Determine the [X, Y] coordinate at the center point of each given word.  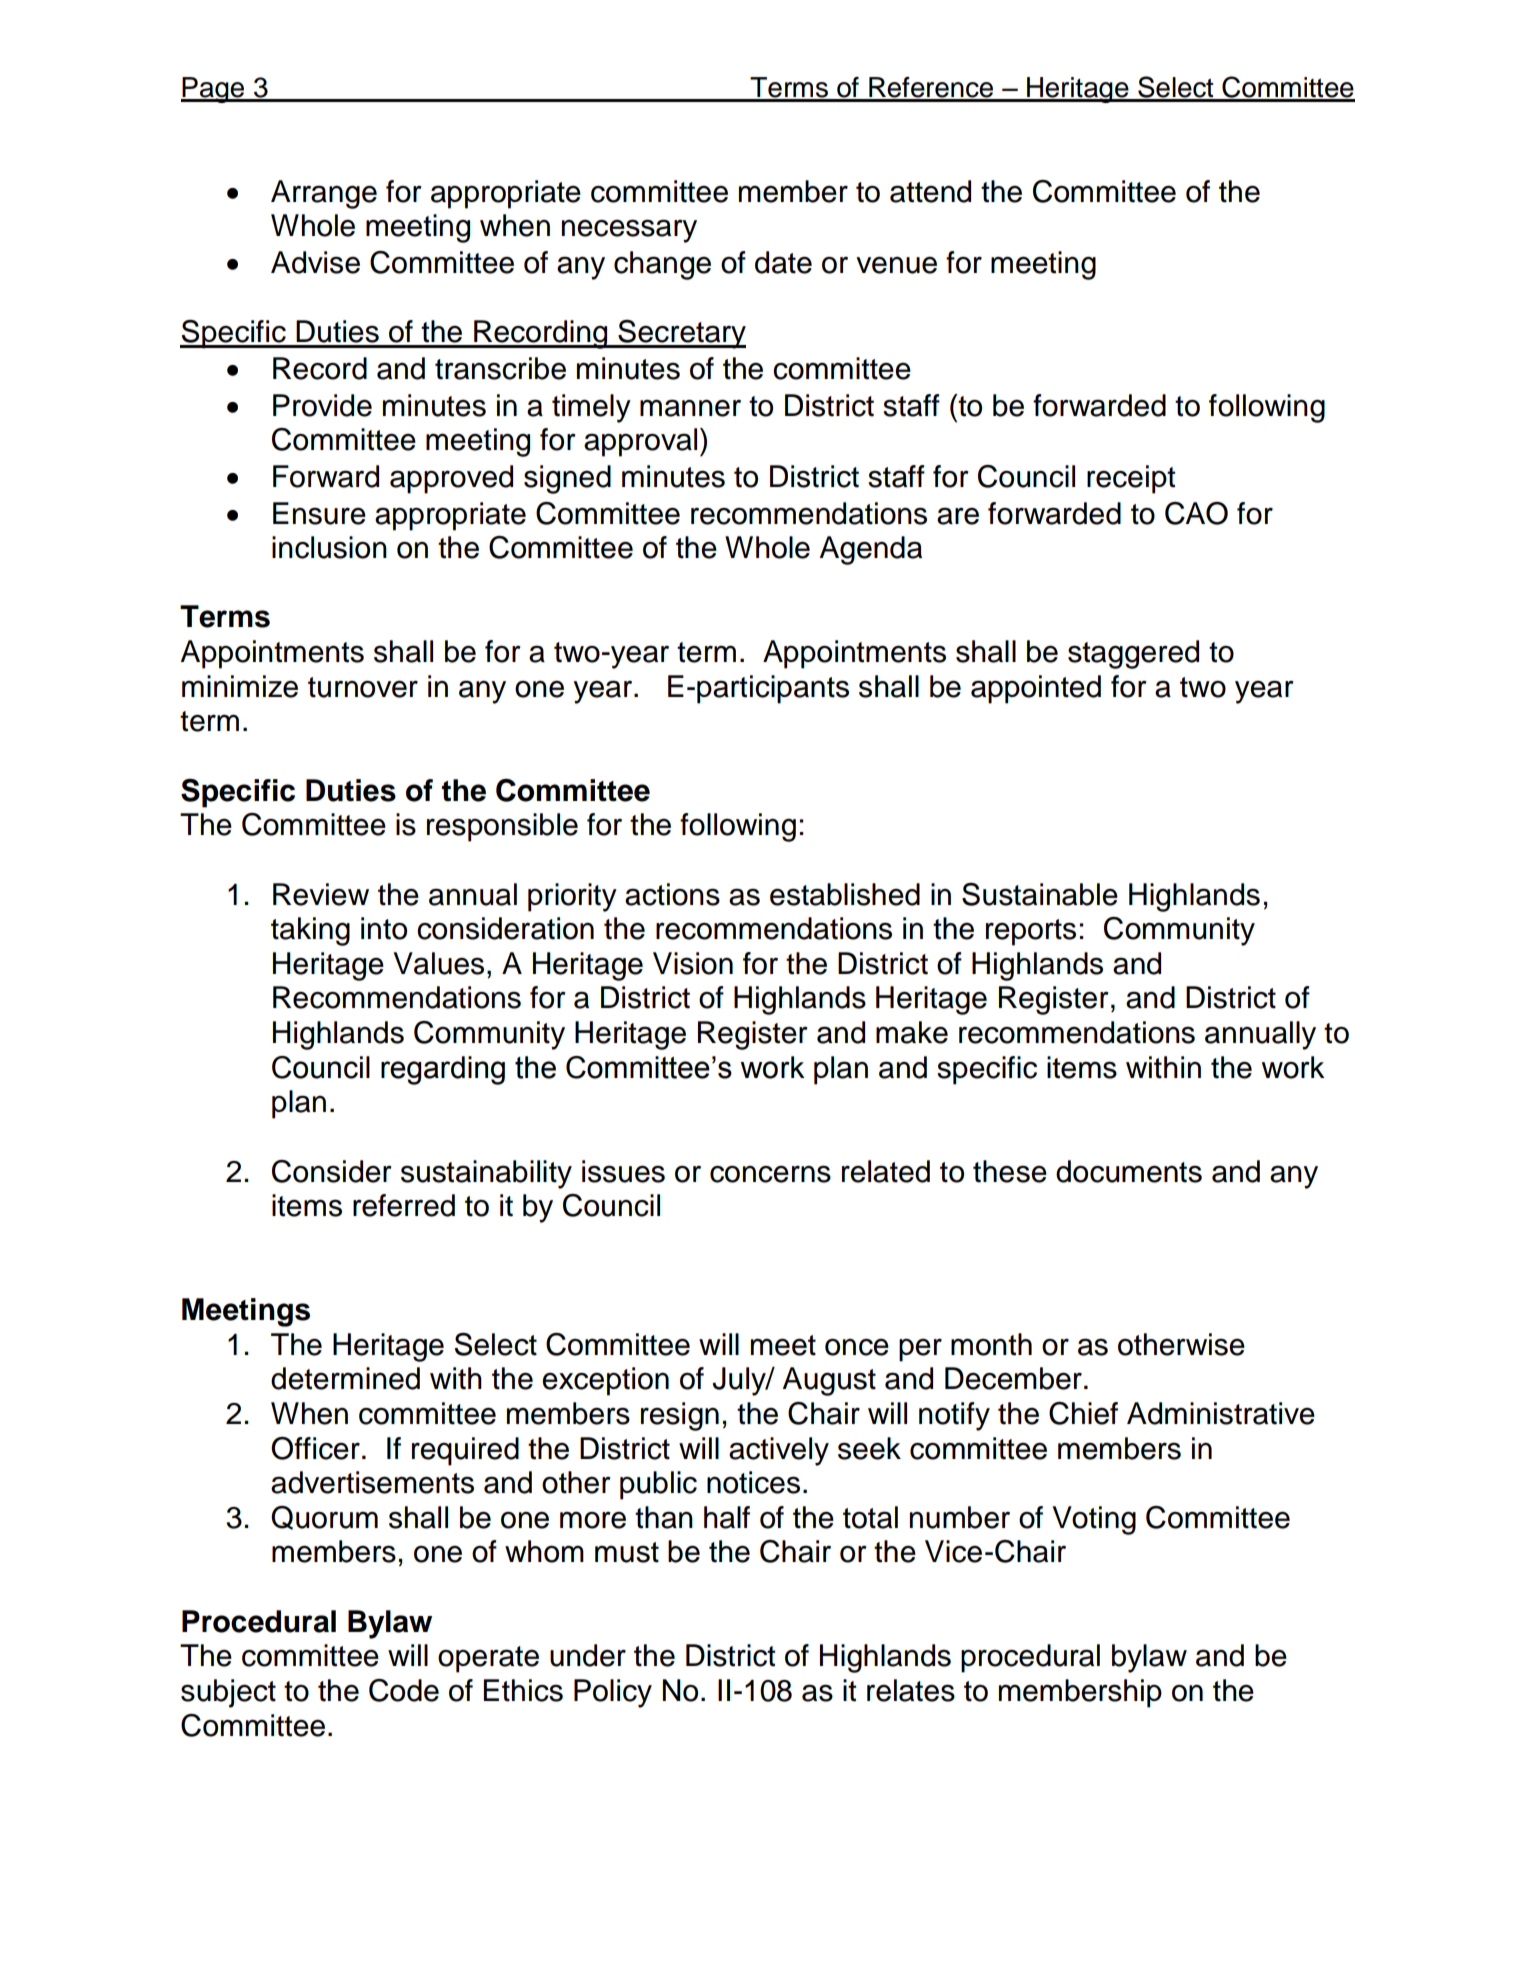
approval [640, 442]
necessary [629, 231]
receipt [1131, 479]
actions [672, 894]
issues [623, 1171]
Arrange [324, 194]
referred [404, 1205]
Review [321, 894]
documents [1129, 1171]
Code [404, 1690]
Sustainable [1040, 894]
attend [930, 191]
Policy [613, 1693]
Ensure [319, 513]
